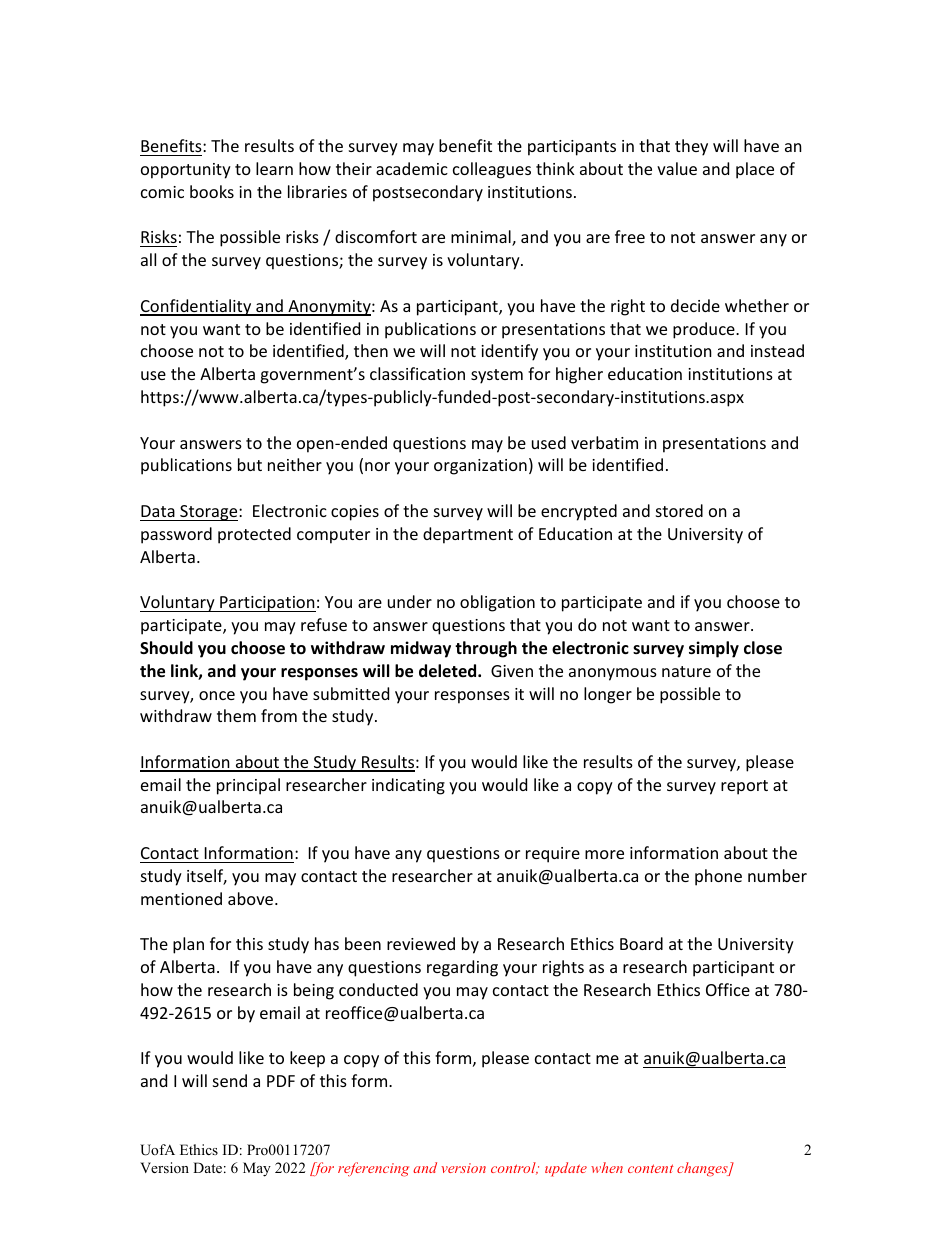  Describe the element at coordinates (492, 170) in the document. I see `colleagues` at that location.
